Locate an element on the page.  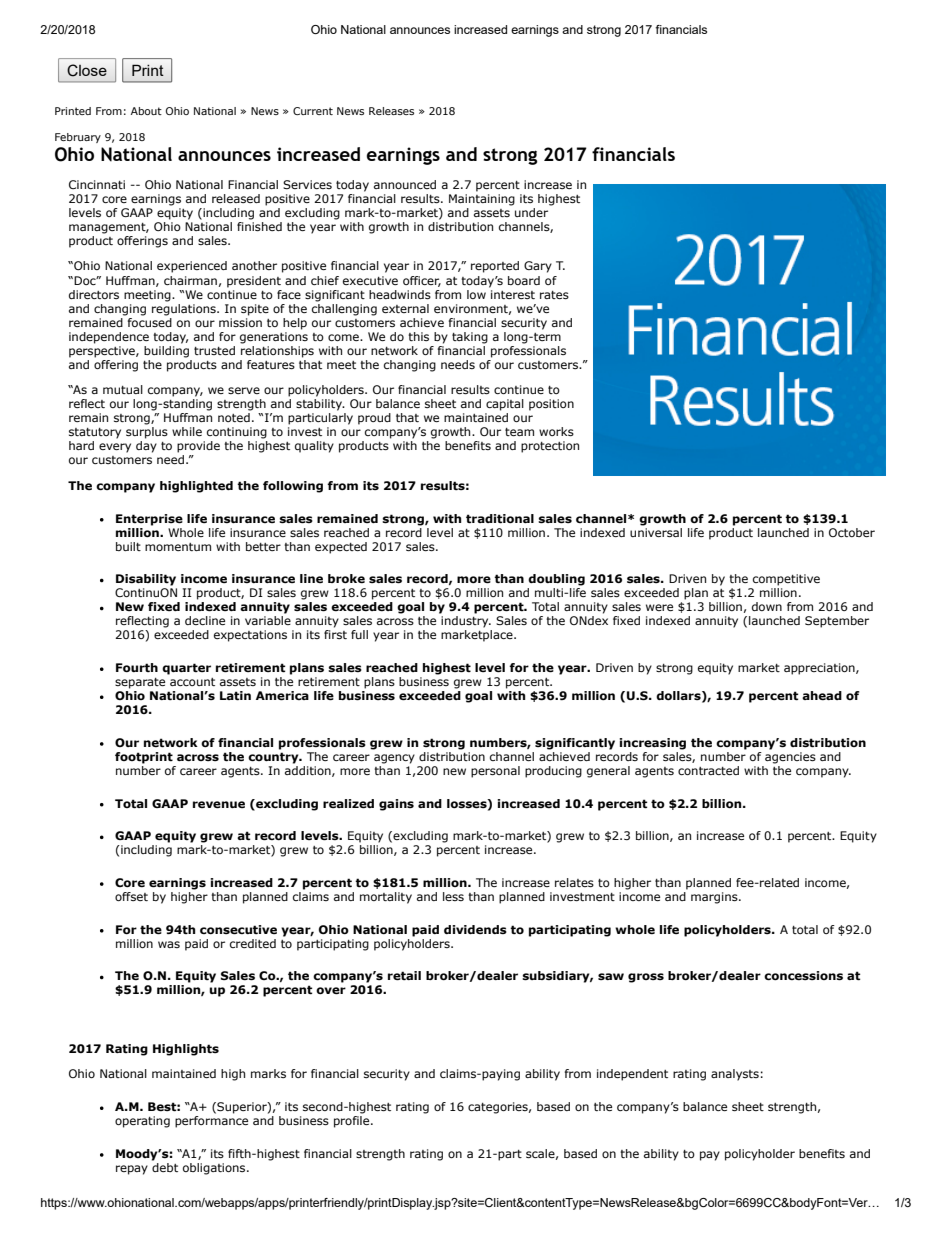
building is located at coordinates (166, 350).
